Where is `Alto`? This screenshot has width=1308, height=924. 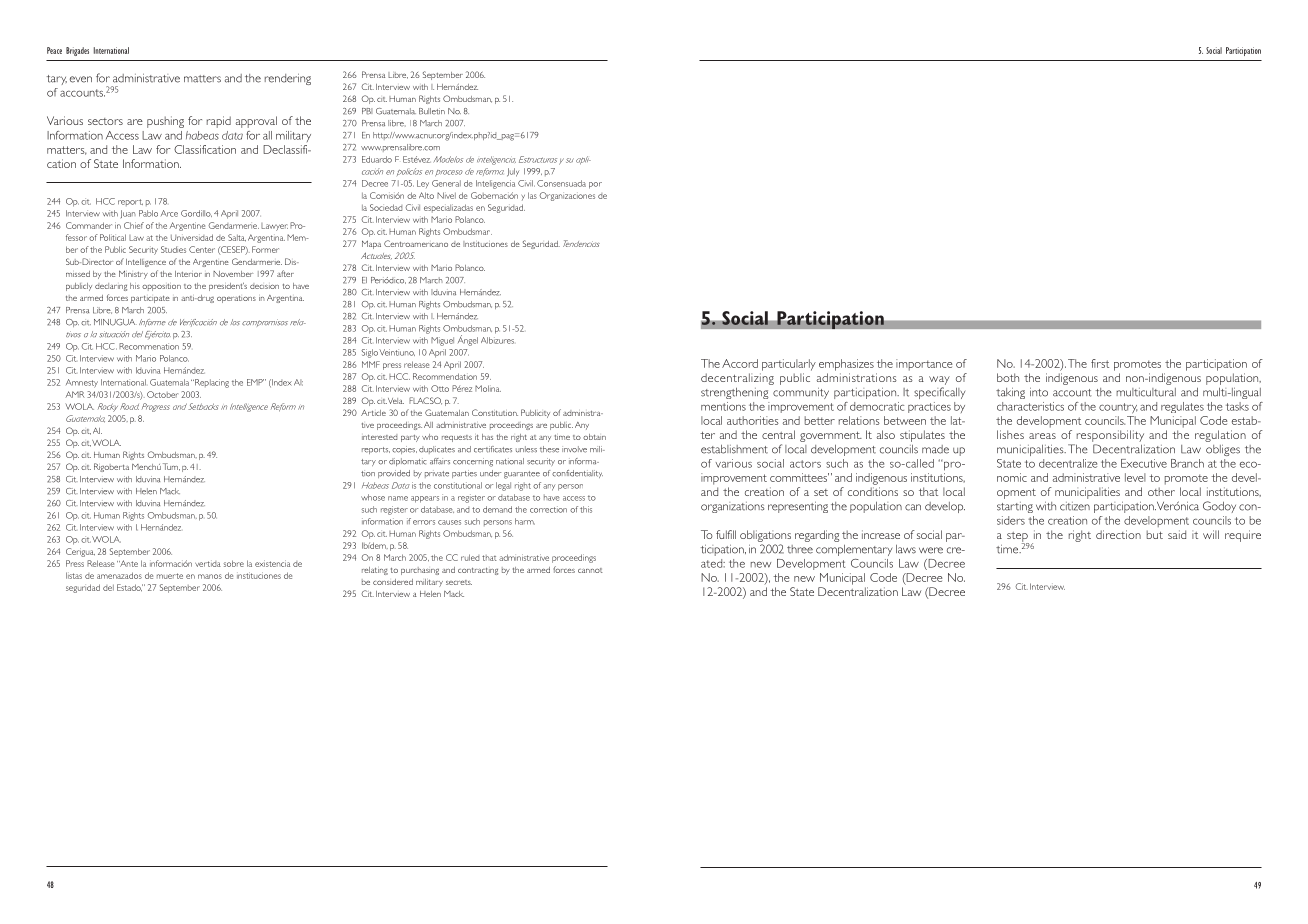
Alto is located at coordinates (426, 195).
